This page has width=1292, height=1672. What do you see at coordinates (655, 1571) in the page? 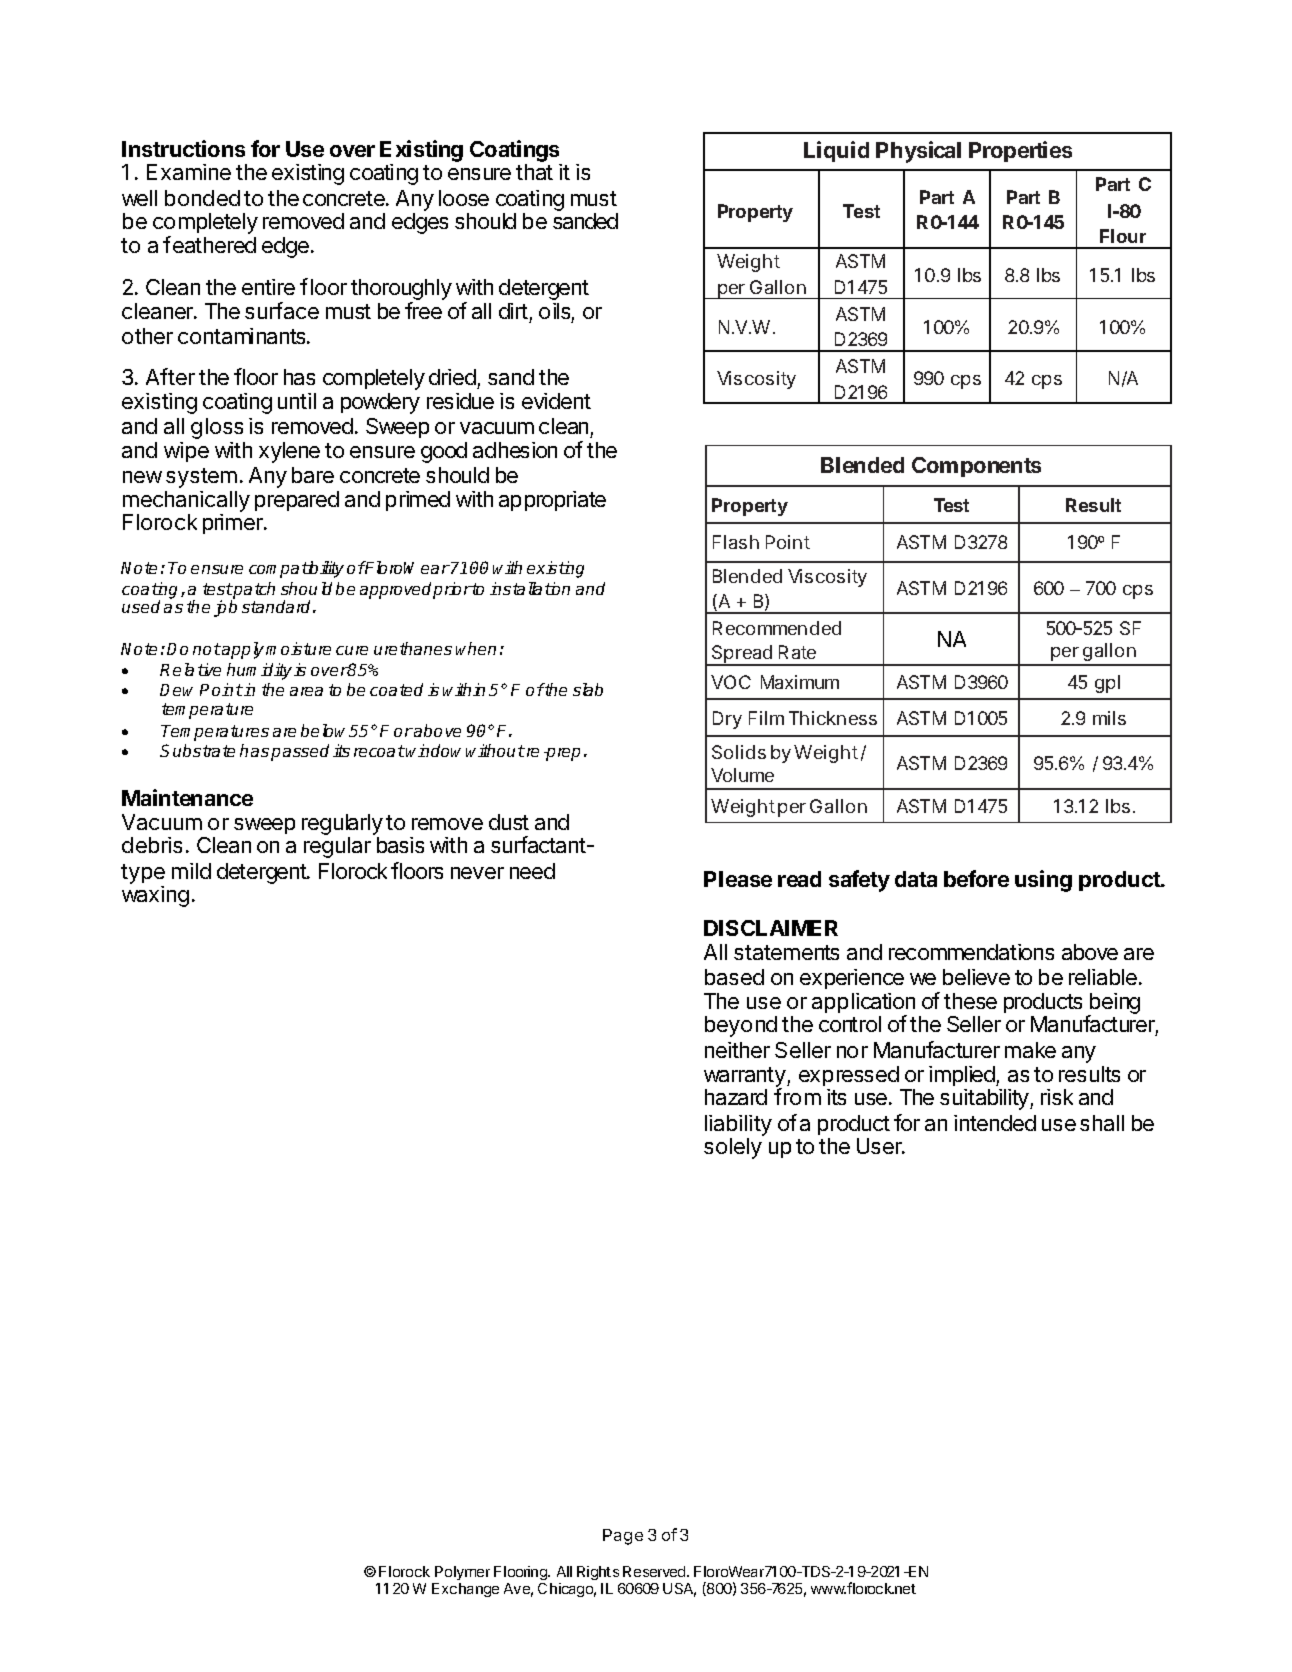
I see `Reserved` at bounding box center [655, 1571].
